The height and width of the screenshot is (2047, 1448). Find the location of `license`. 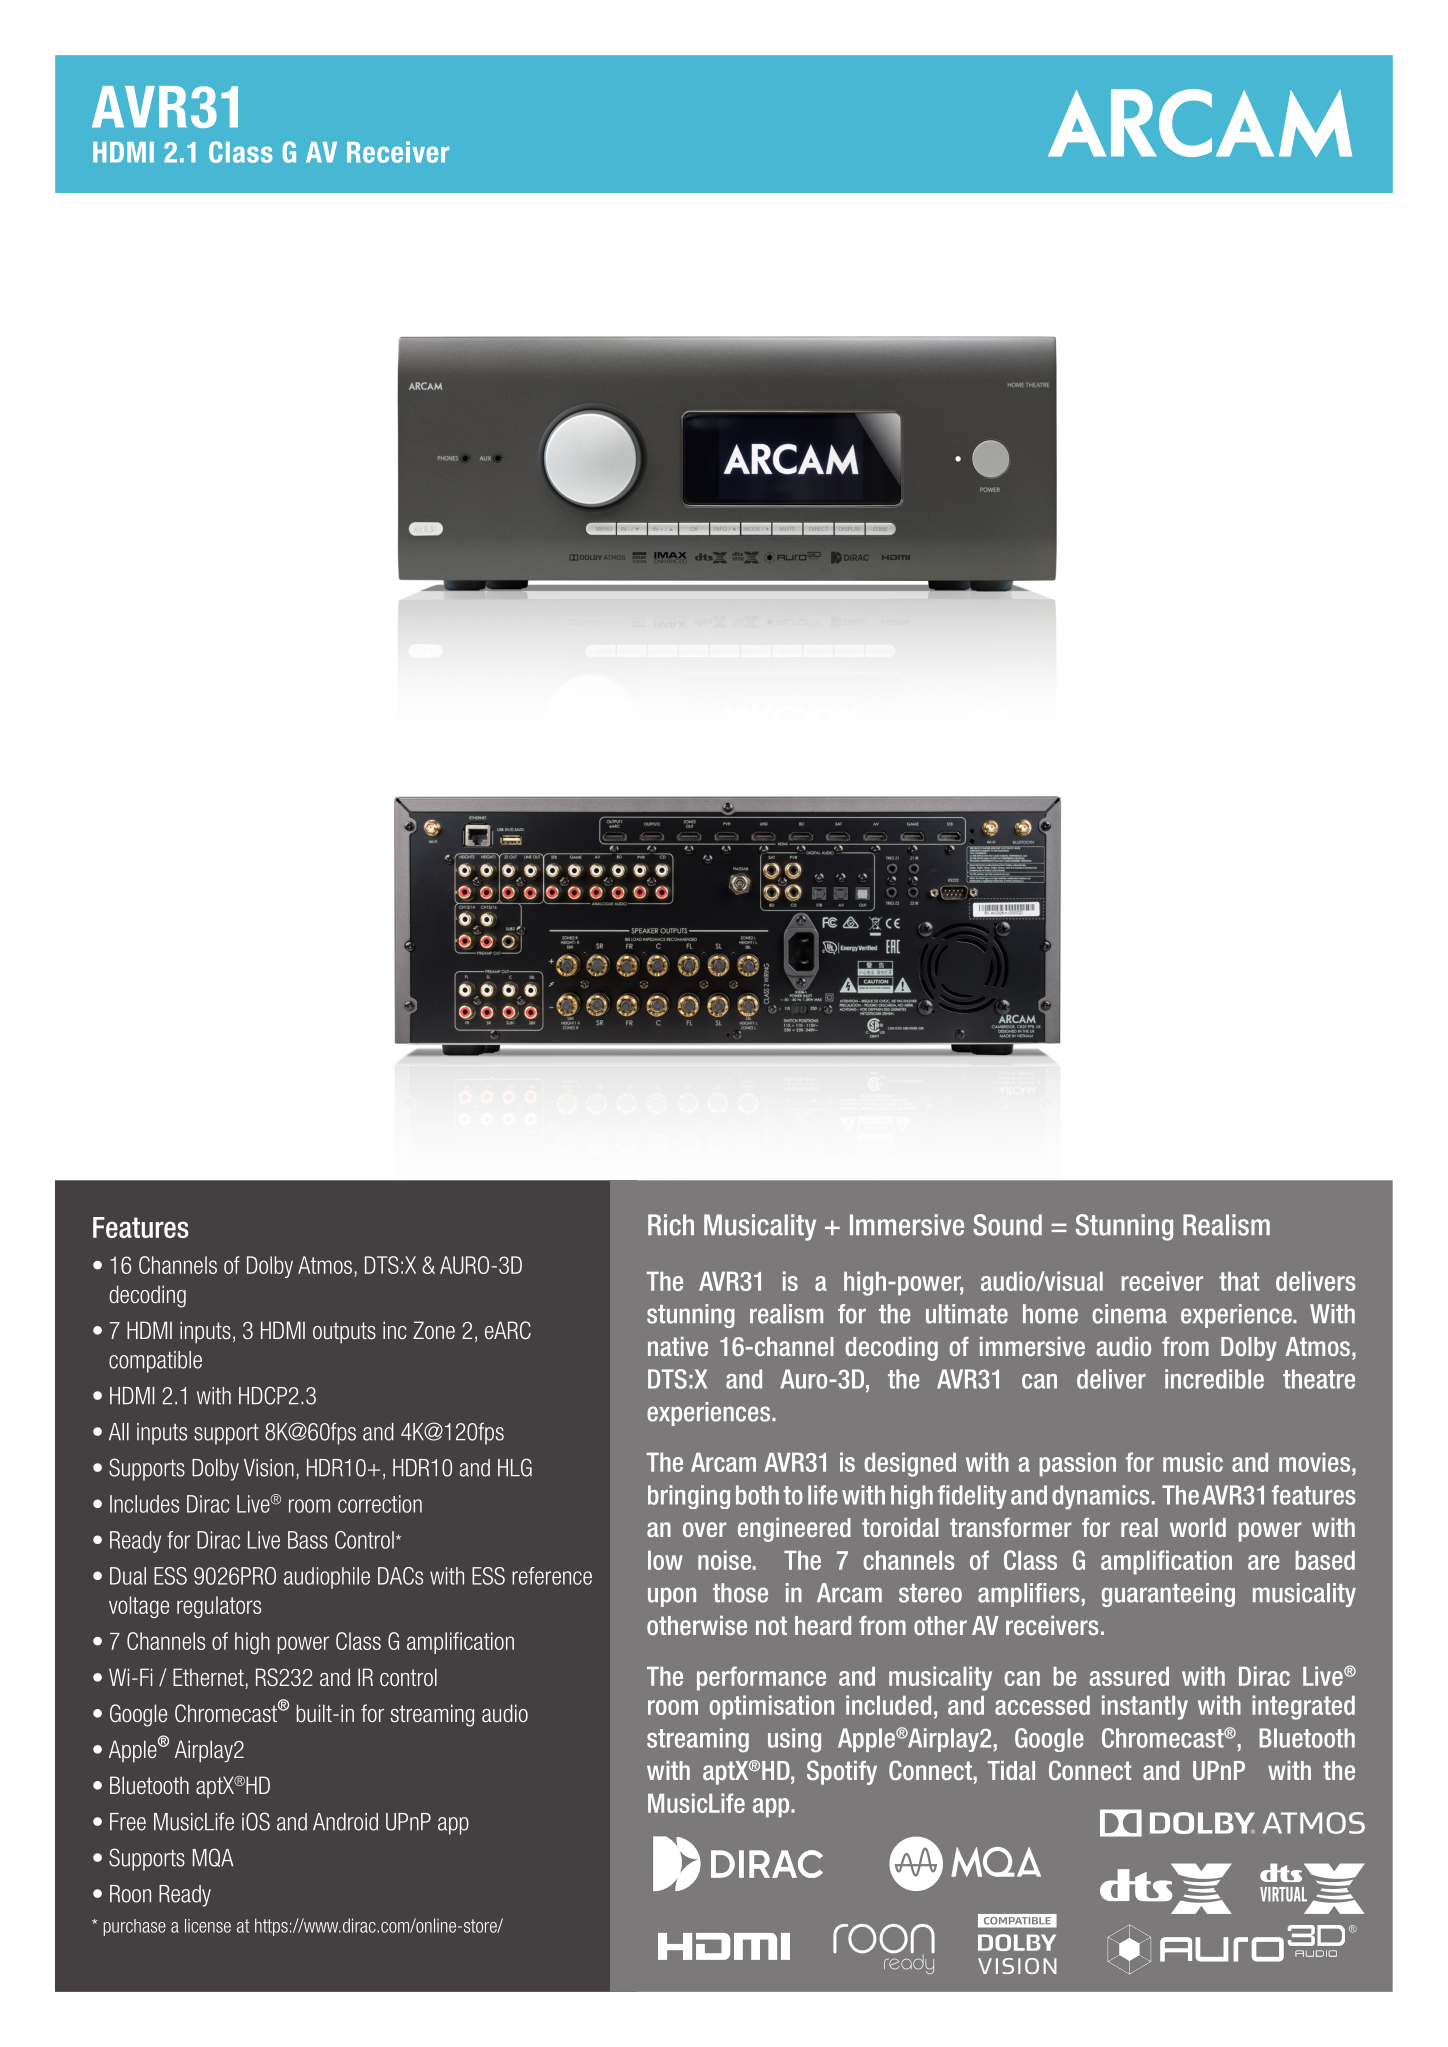

license is located at coordinates (208, 1926).
